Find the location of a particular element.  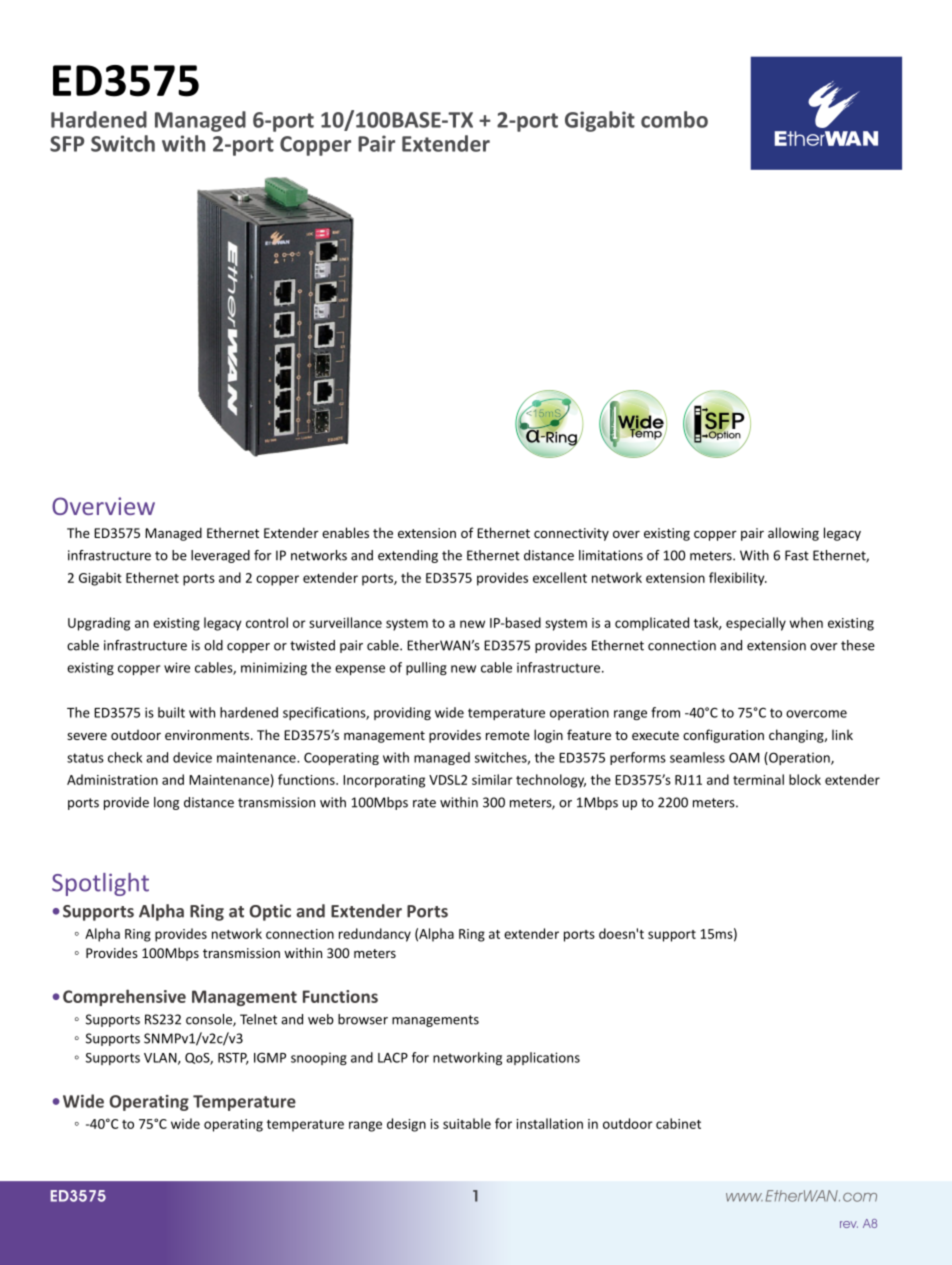

SFP is located at coordinates (67, 144).
